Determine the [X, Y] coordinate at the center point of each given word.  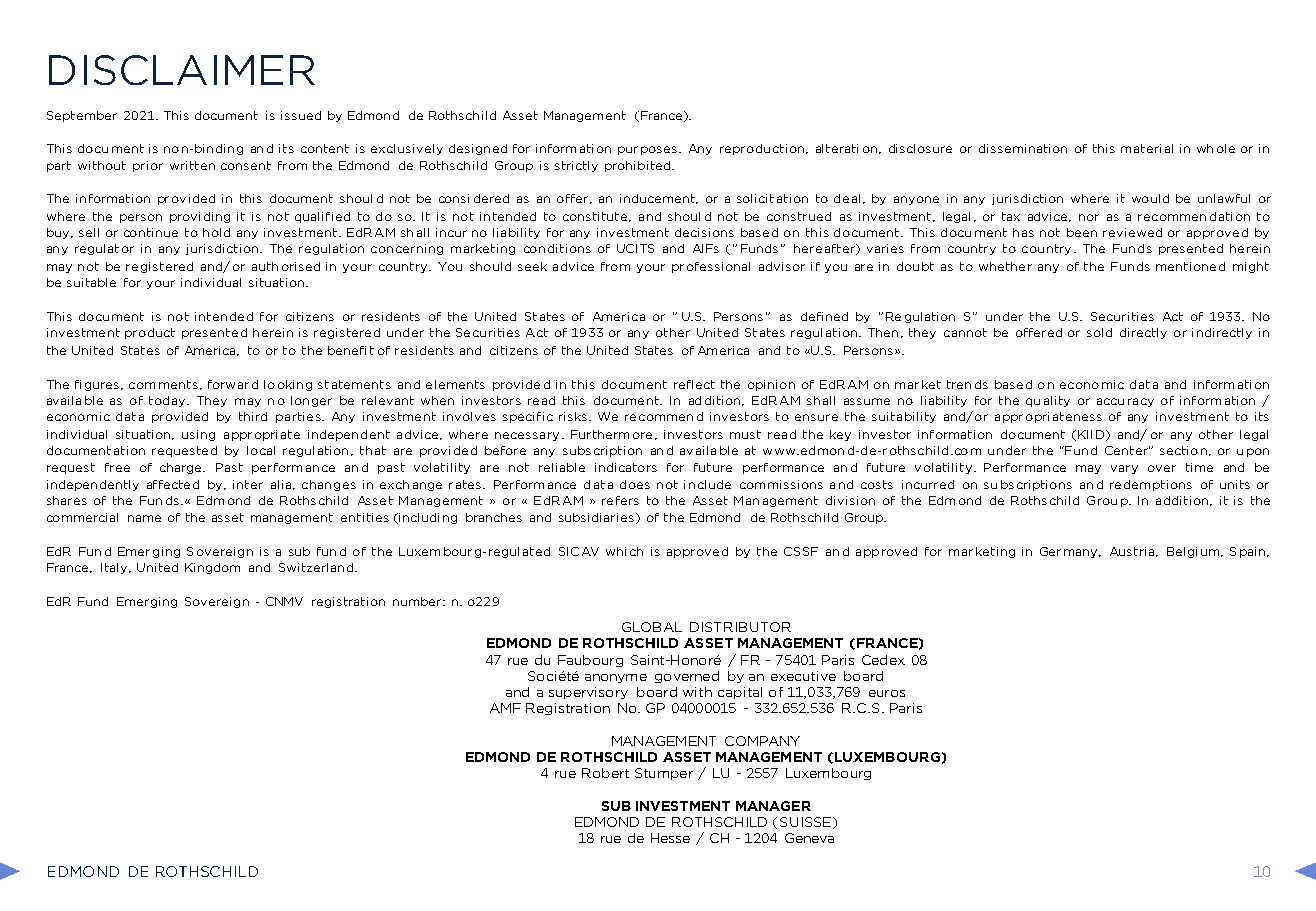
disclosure [920, 148]
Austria [1133, 552]
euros [887, 693]
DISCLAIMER [182, 70]
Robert [605, 773]
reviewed [1132, 232]
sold [1099, 332]
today [168, 401]
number [417, 601]
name [144, 518]
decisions [704, 232]
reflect [694, 384]
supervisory [588, 693]
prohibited [639, 166]
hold [216, 232]
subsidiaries [596, 517]
